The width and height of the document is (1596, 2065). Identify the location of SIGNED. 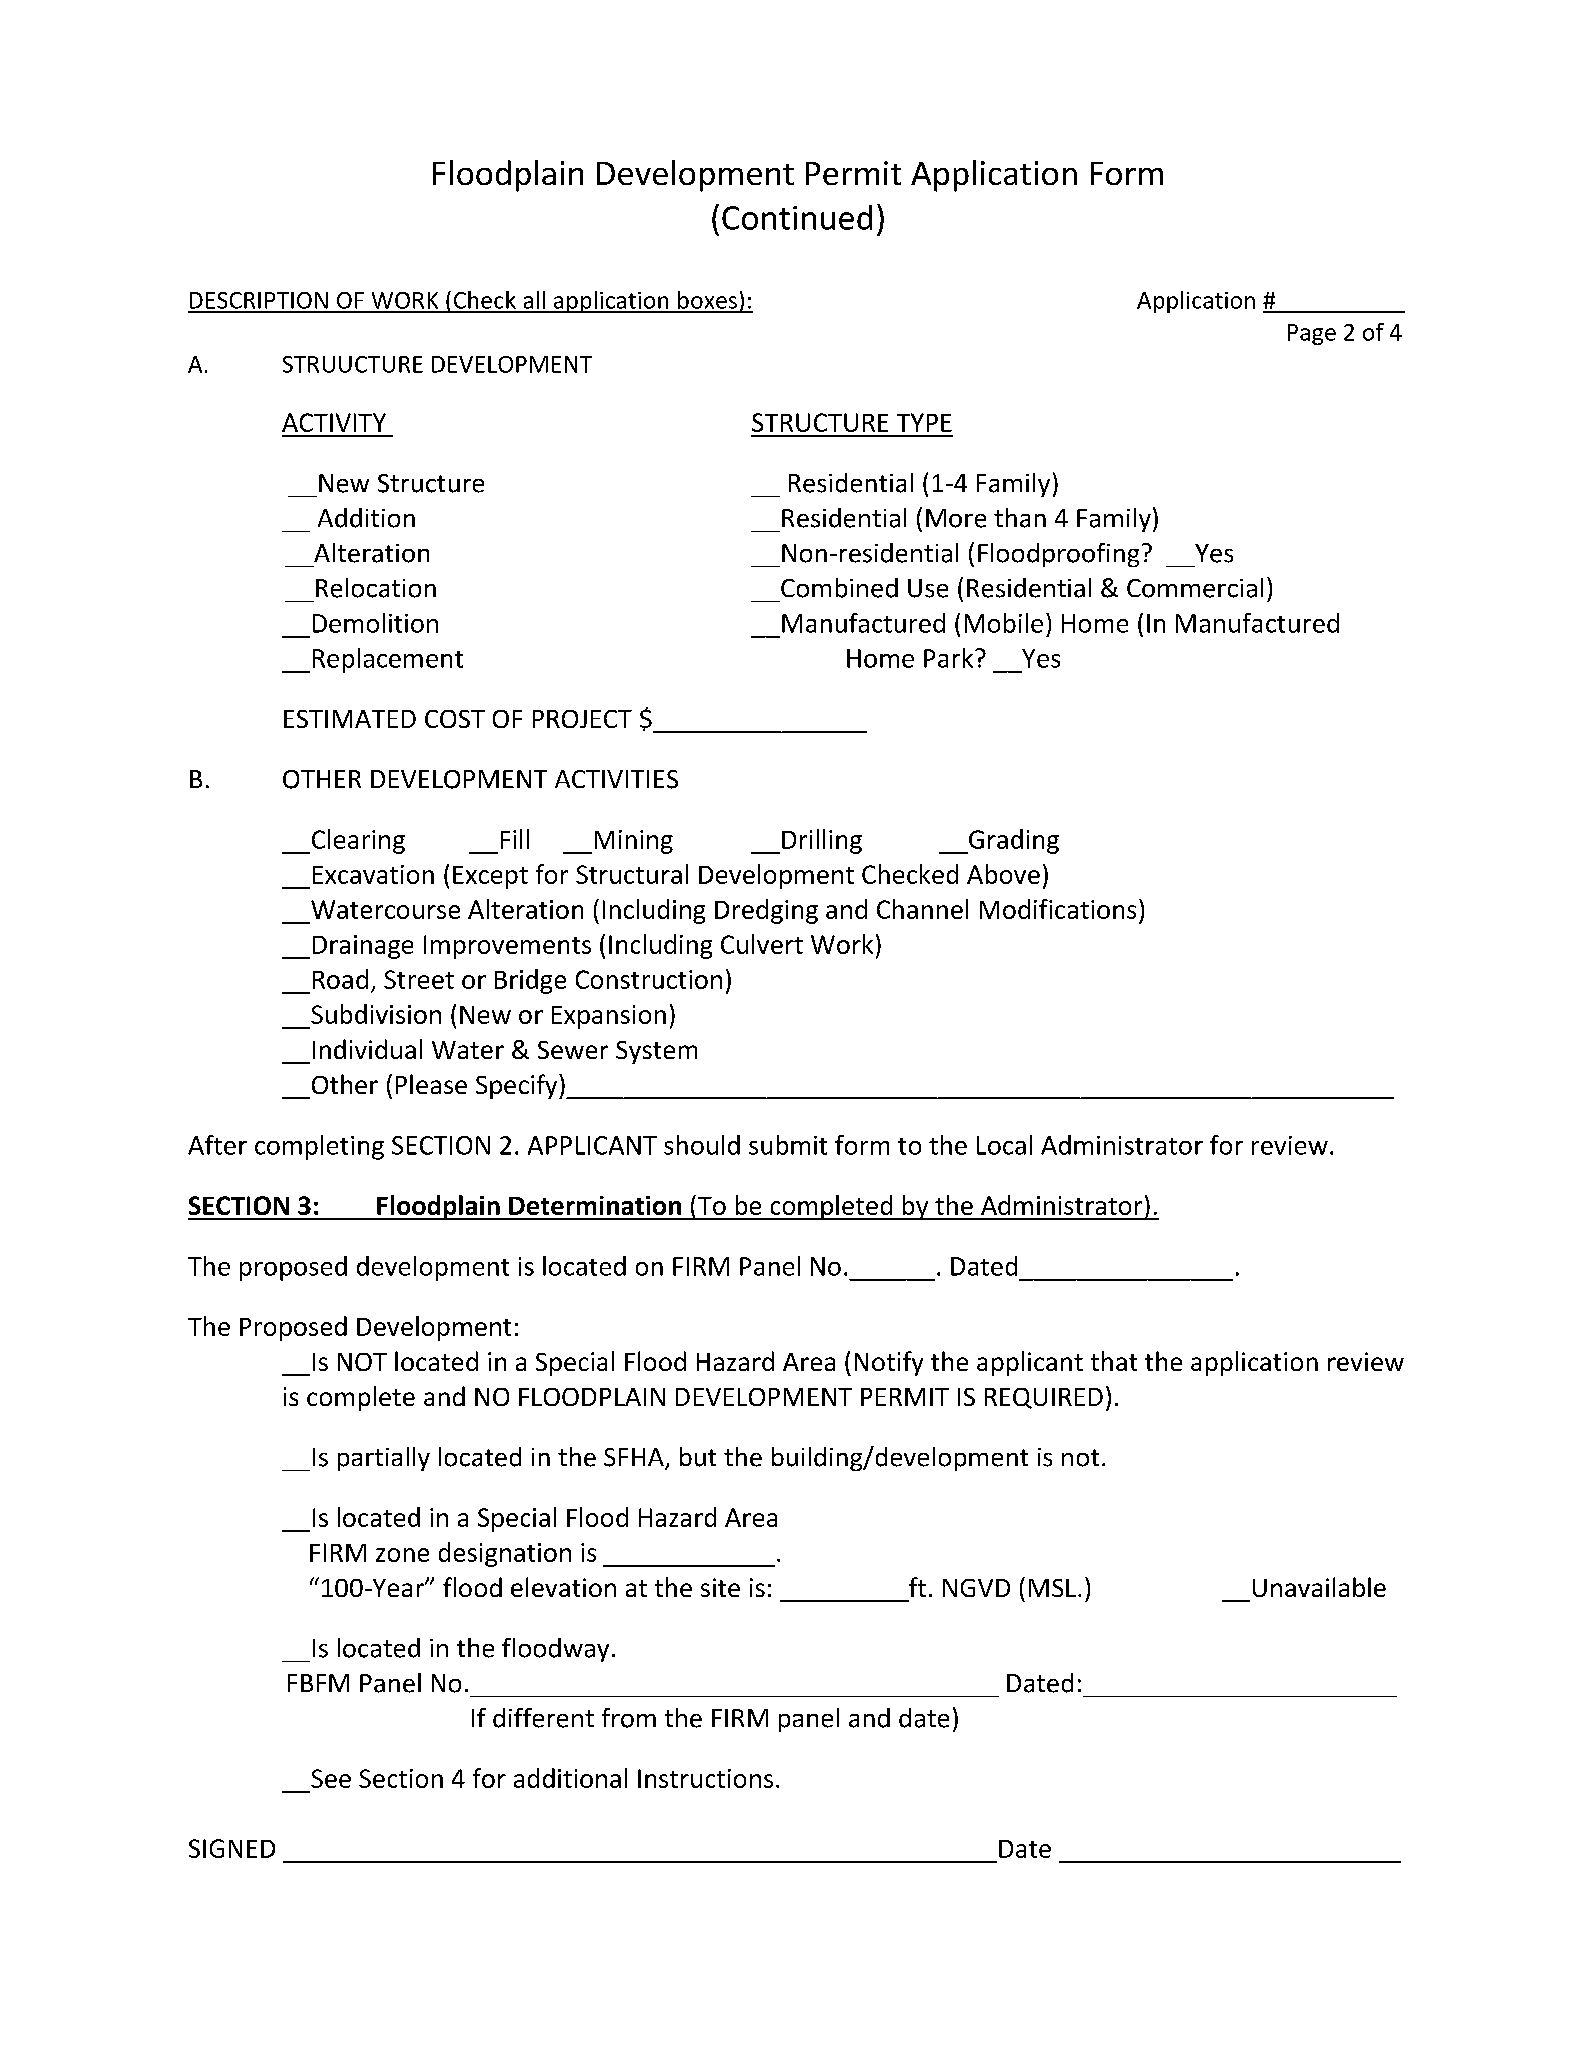
(232, 1848).
